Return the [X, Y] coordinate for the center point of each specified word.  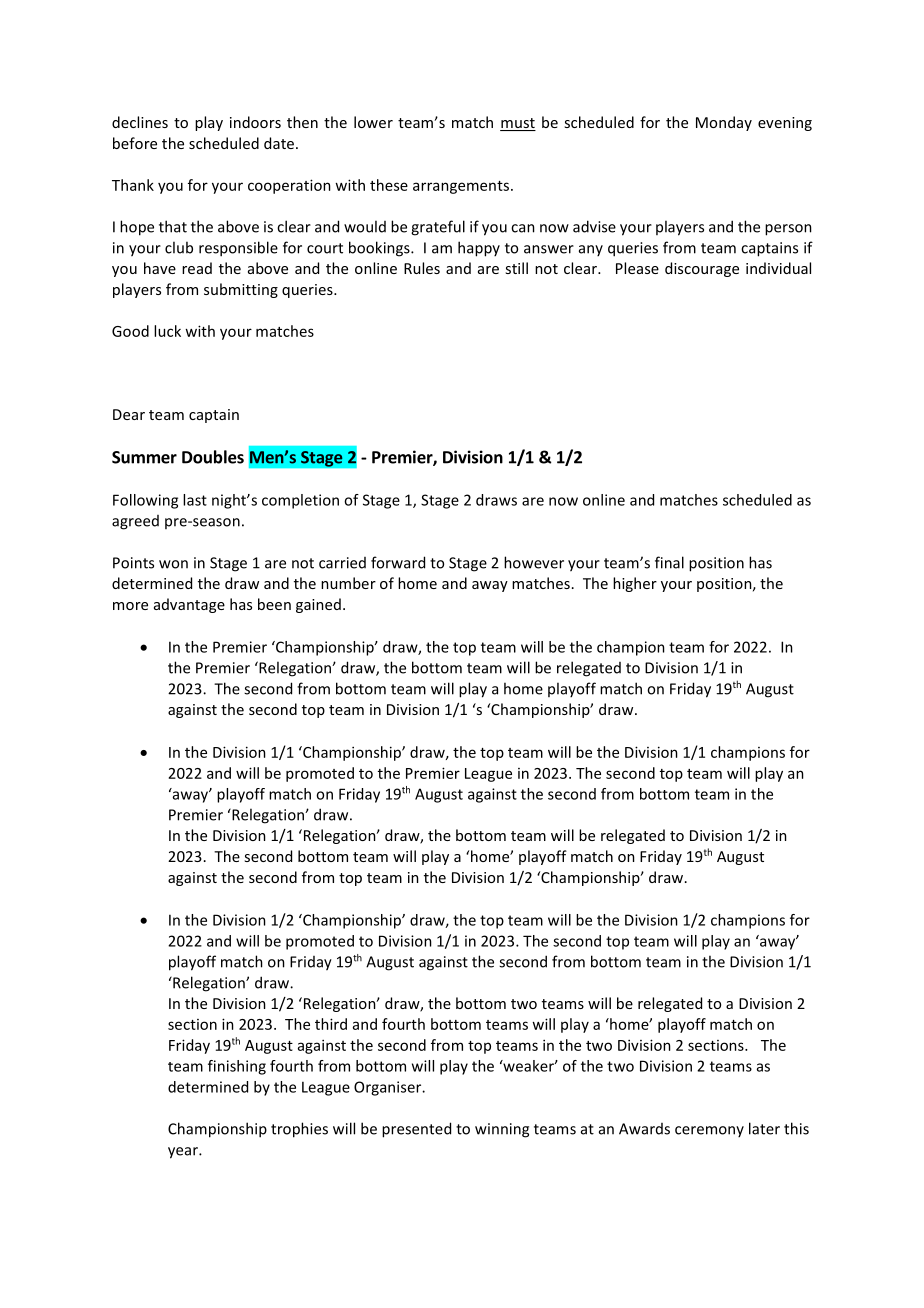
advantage [189, 605]
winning [502, 1130]
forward [398, 562]
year [184, 1153]
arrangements [461, 187]
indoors [255, 122]
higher [635, 584]
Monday [724, 123]
